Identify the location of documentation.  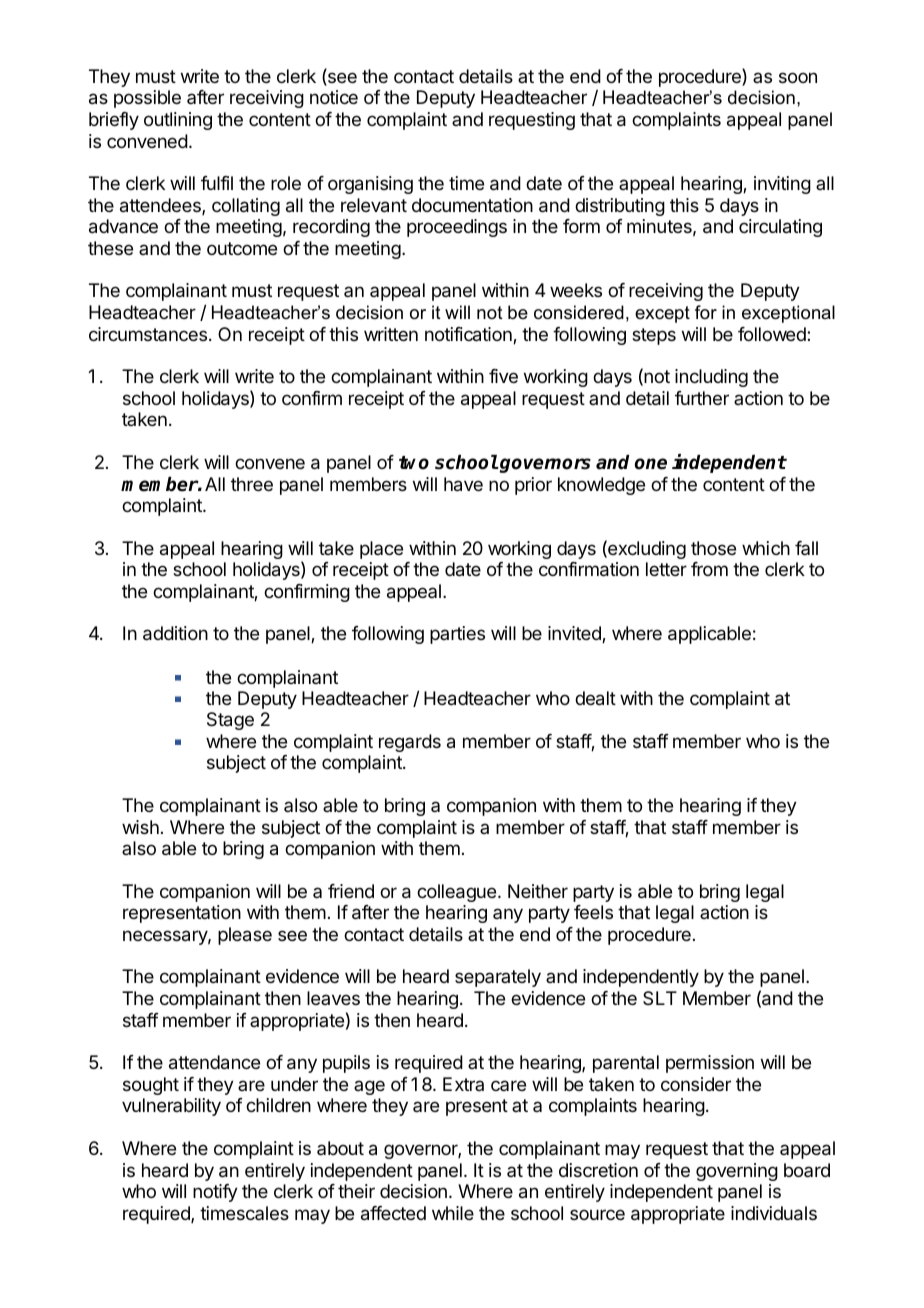
(472, 205).
